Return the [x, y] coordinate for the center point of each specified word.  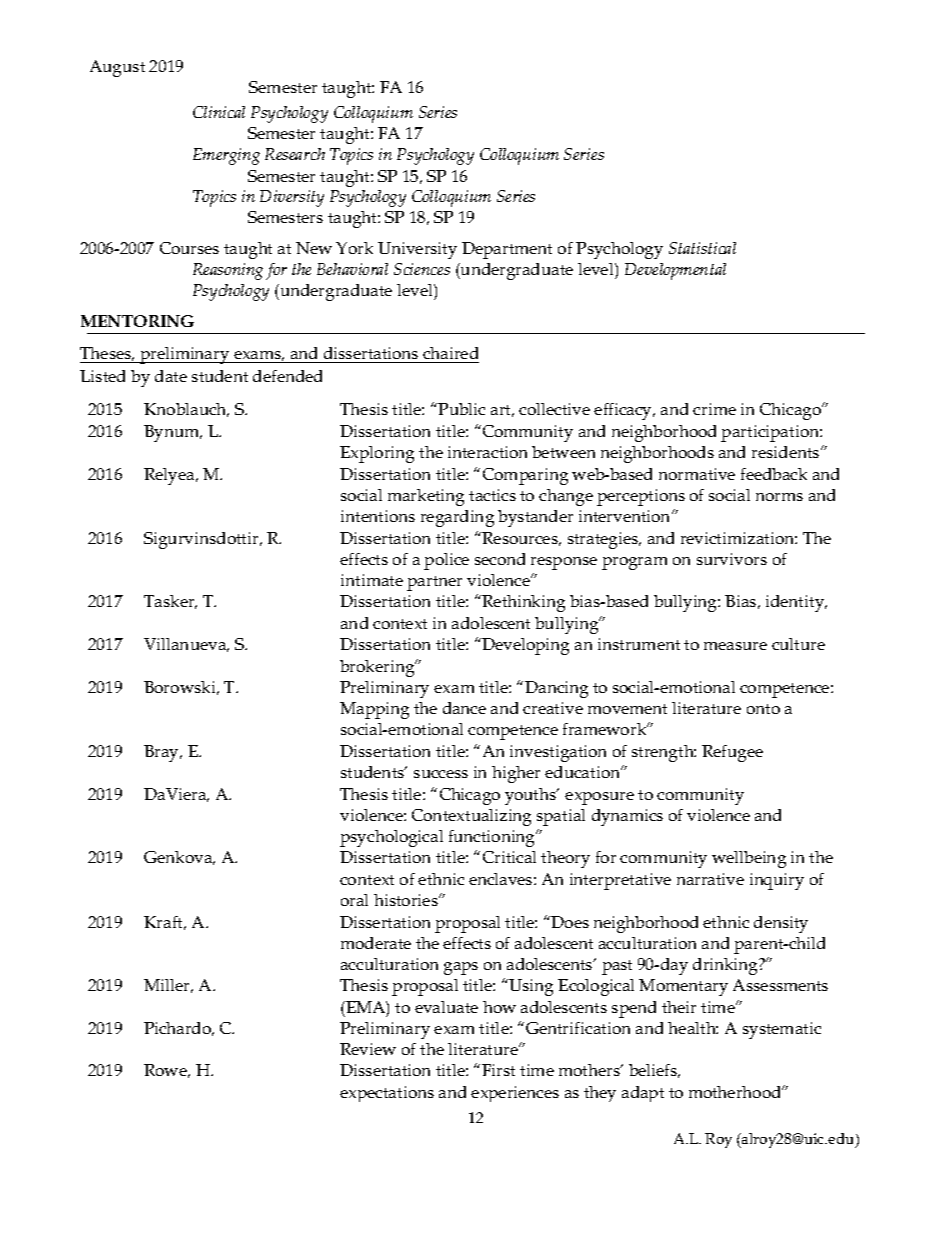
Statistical [702, 248]
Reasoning [228, 271]
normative [697, 474]
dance [464, 708]
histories [407, 900]
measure [735, 646]
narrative [710, 879]
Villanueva [186, 645]
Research [295, 154]
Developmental [675, 271]
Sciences [422, 269]
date [171, 376]
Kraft [165, 923]
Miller [168, 986]
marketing [426, 497]
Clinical [219, 112]
